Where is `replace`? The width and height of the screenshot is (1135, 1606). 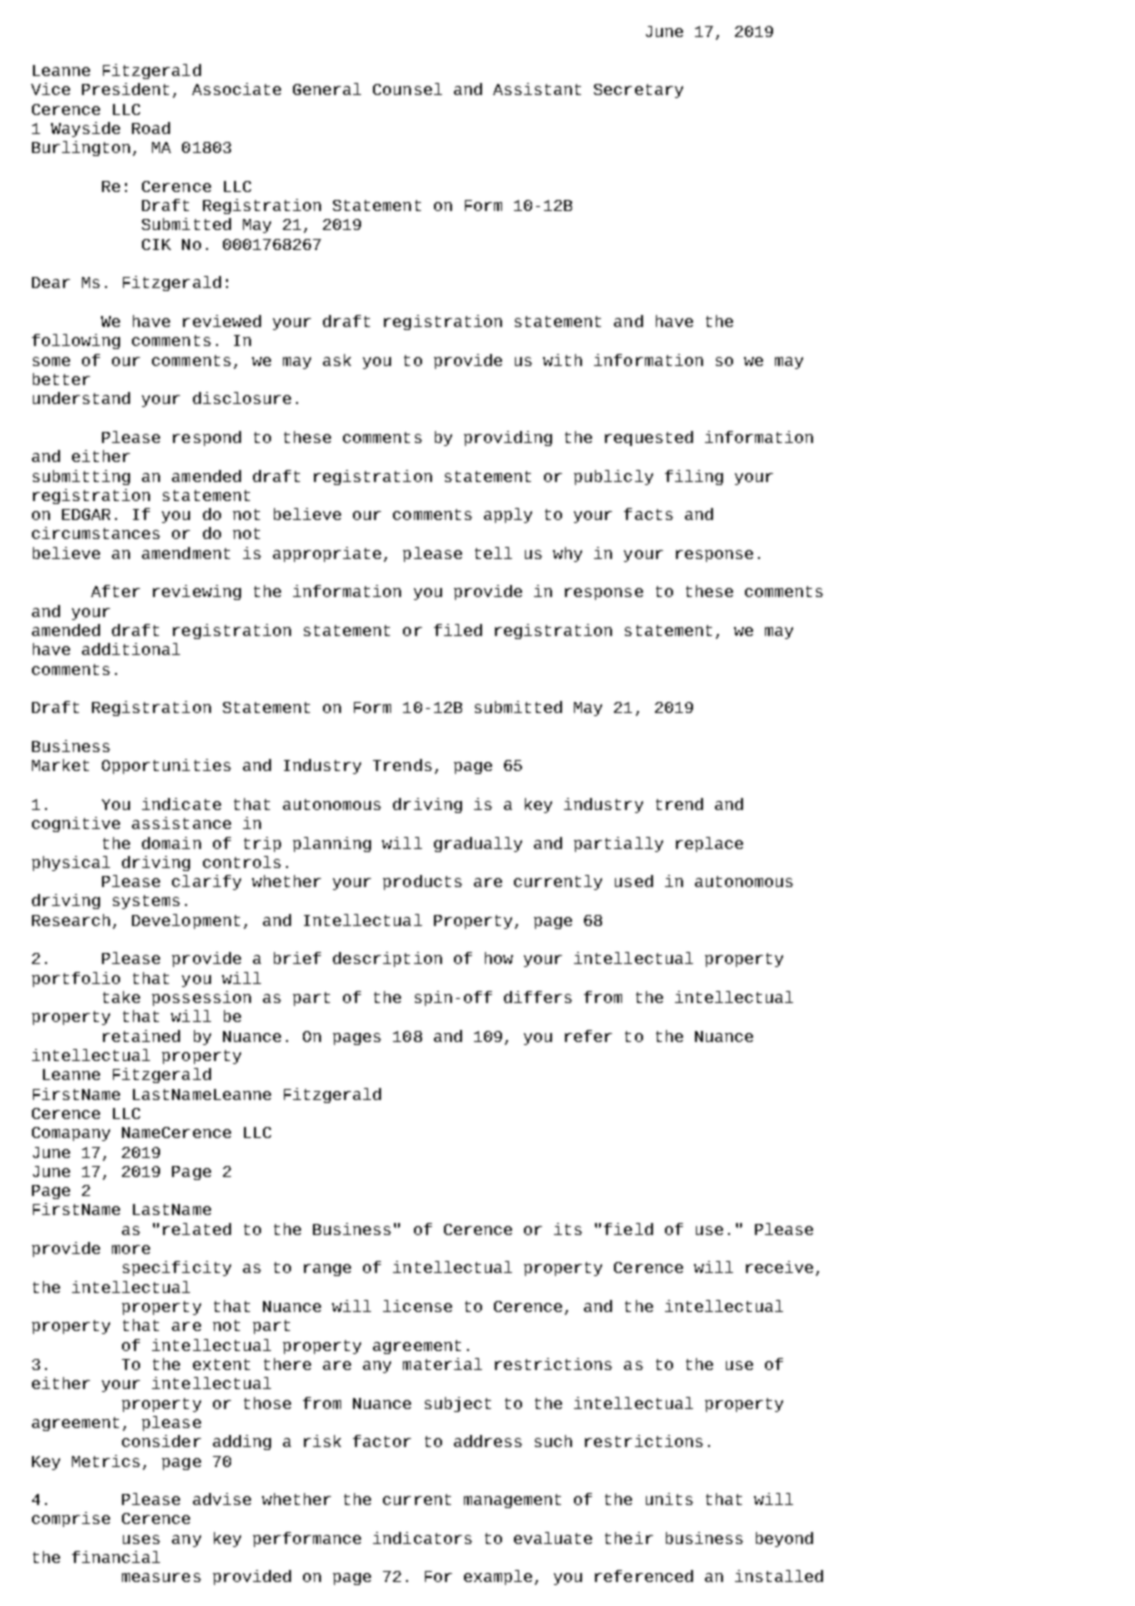 replace is located at coordinates (709, 844).
